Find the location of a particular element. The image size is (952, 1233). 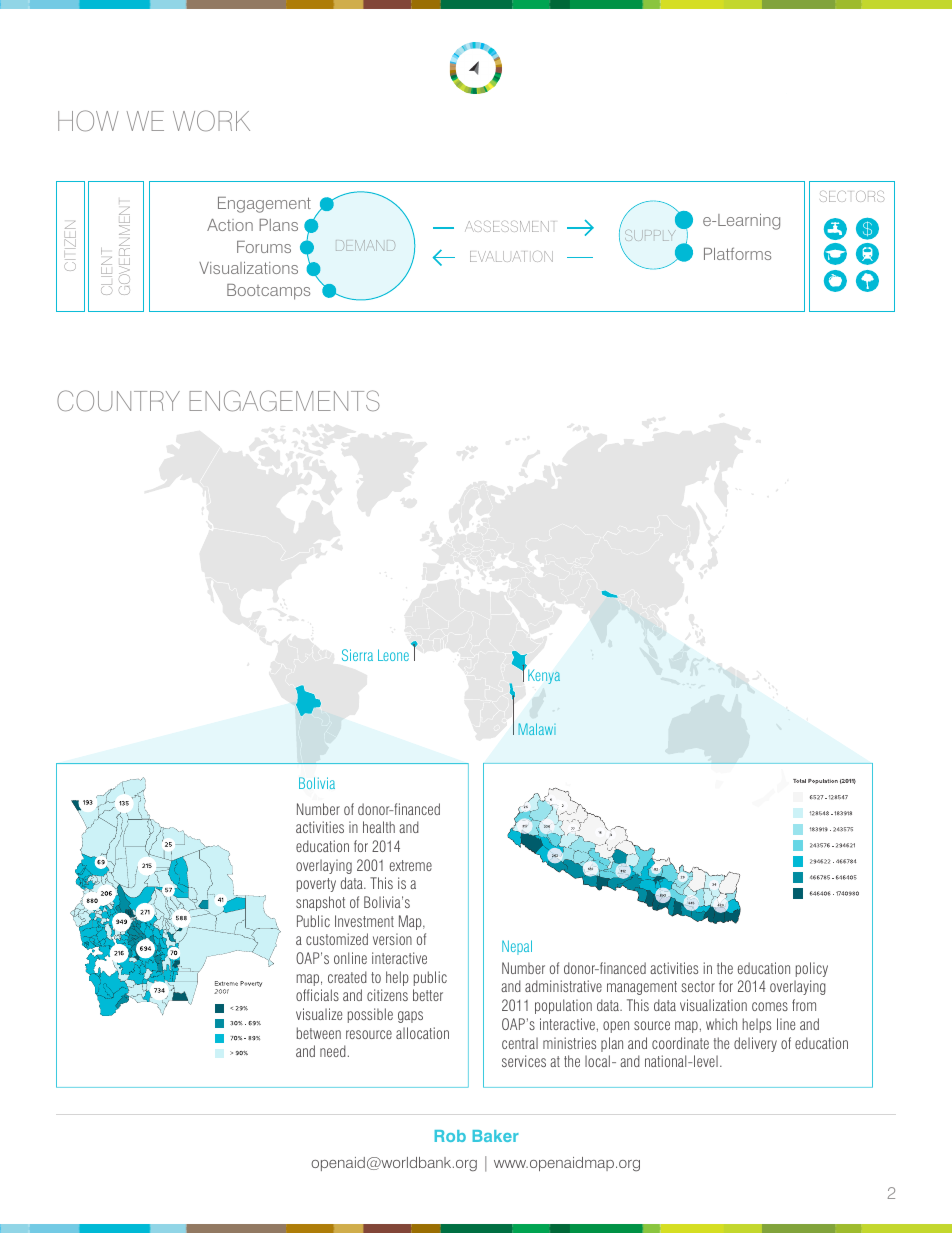

COUNTRY is located at coordinates (118, 400).
